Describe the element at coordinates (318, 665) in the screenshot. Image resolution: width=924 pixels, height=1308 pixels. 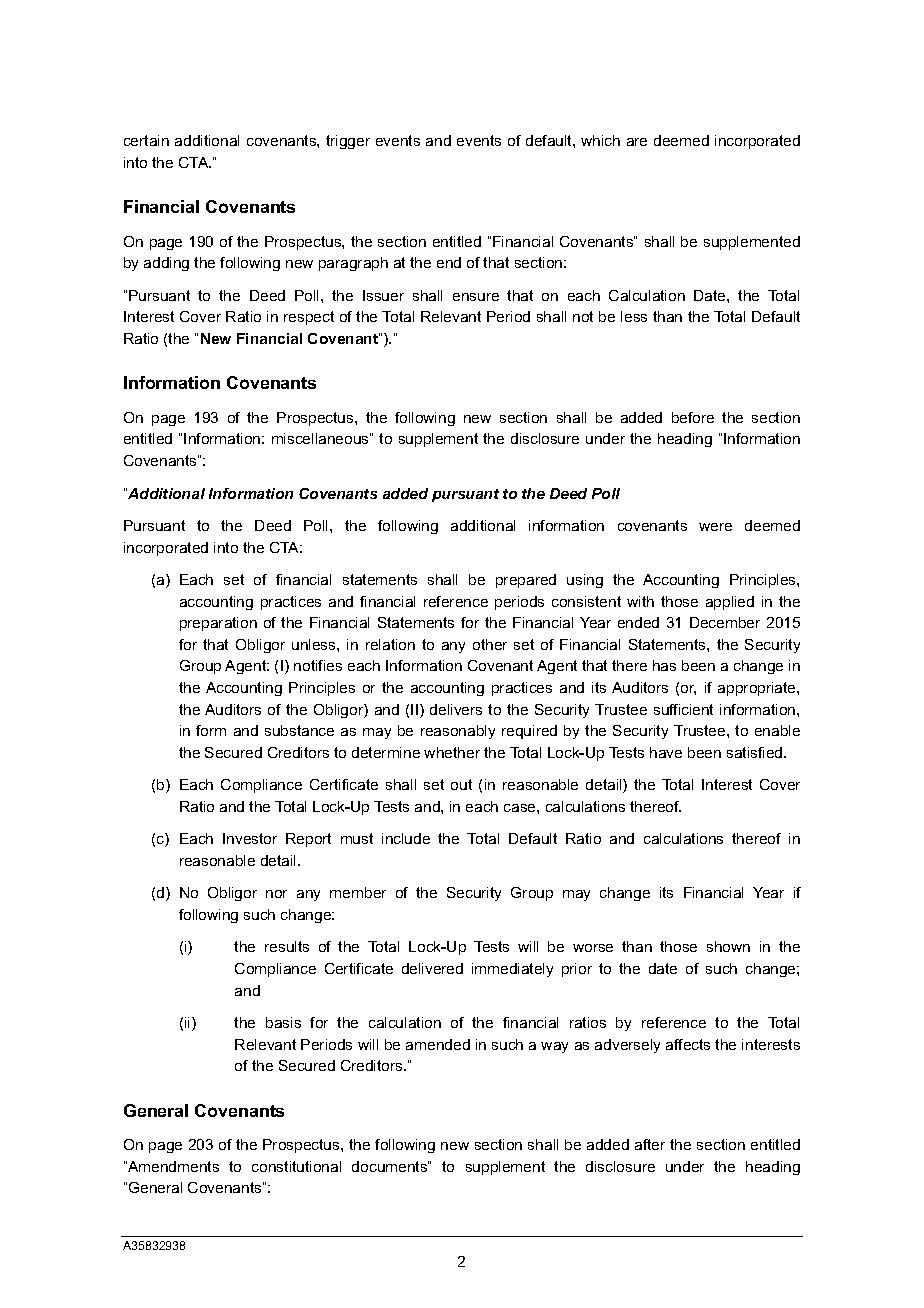
I see `notifies` at that location.
